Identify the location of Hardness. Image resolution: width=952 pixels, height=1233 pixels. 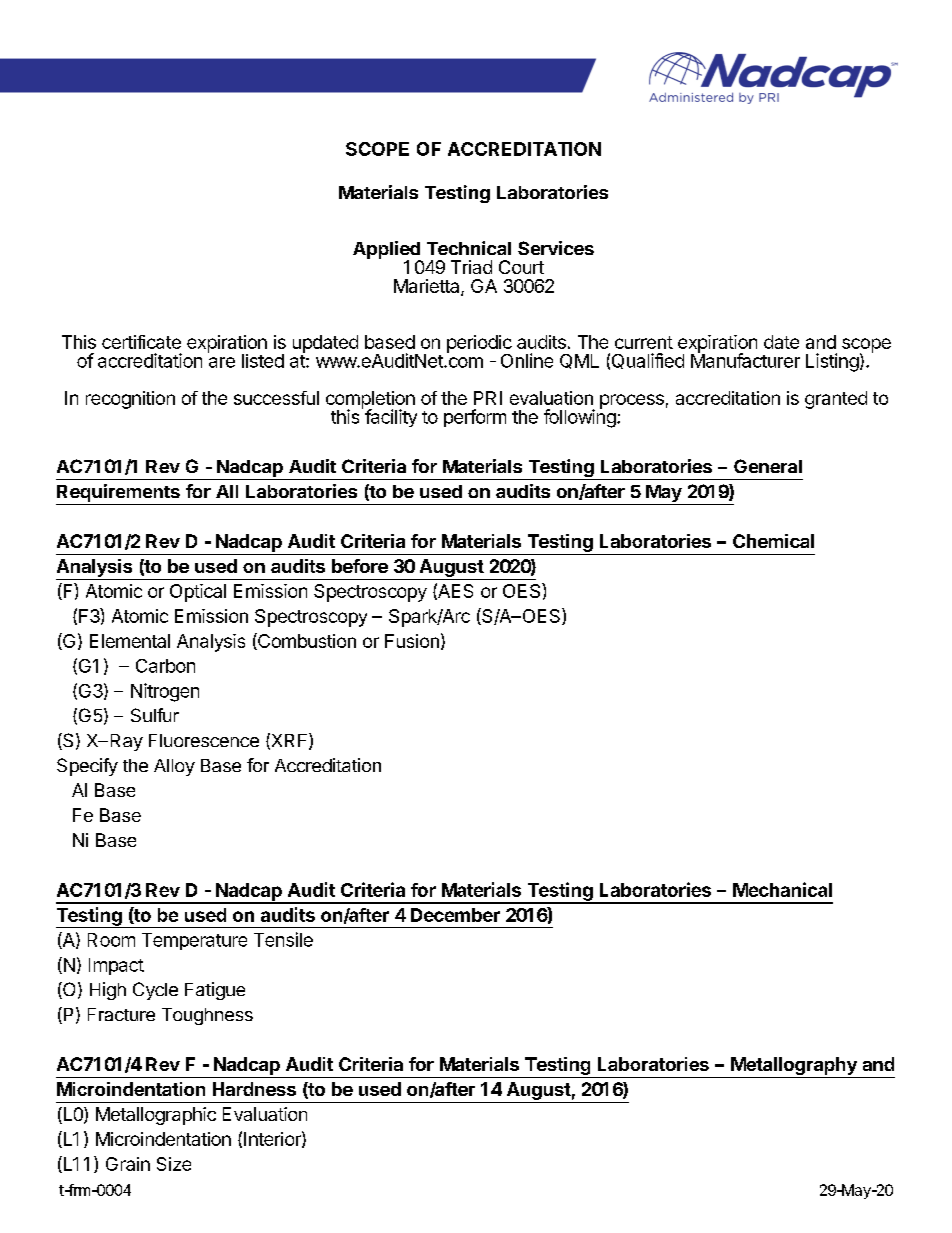
(254, 1089).
